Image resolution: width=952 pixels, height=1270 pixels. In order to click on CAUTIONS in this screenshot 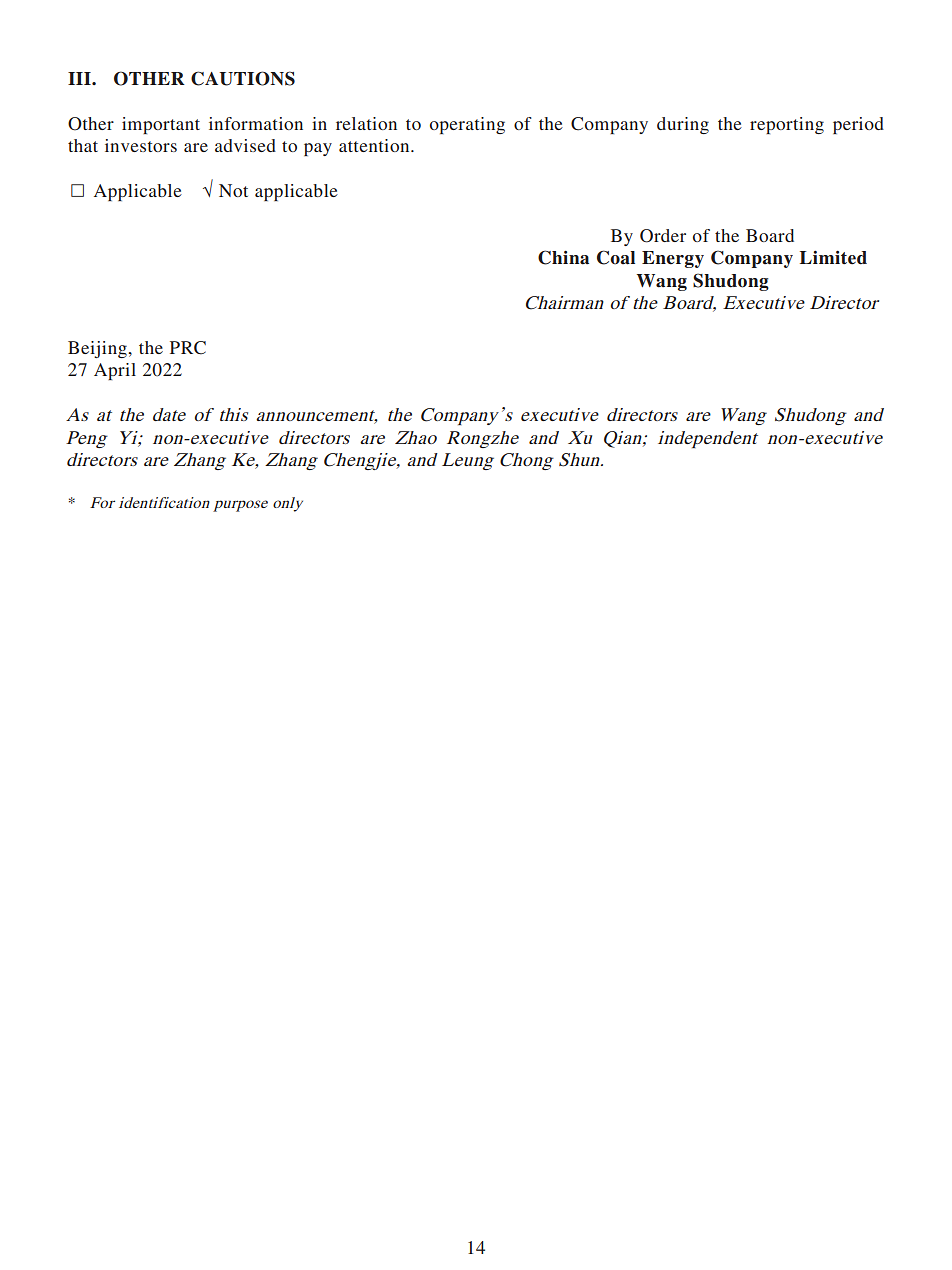, I will do `click(243, 78)`.
